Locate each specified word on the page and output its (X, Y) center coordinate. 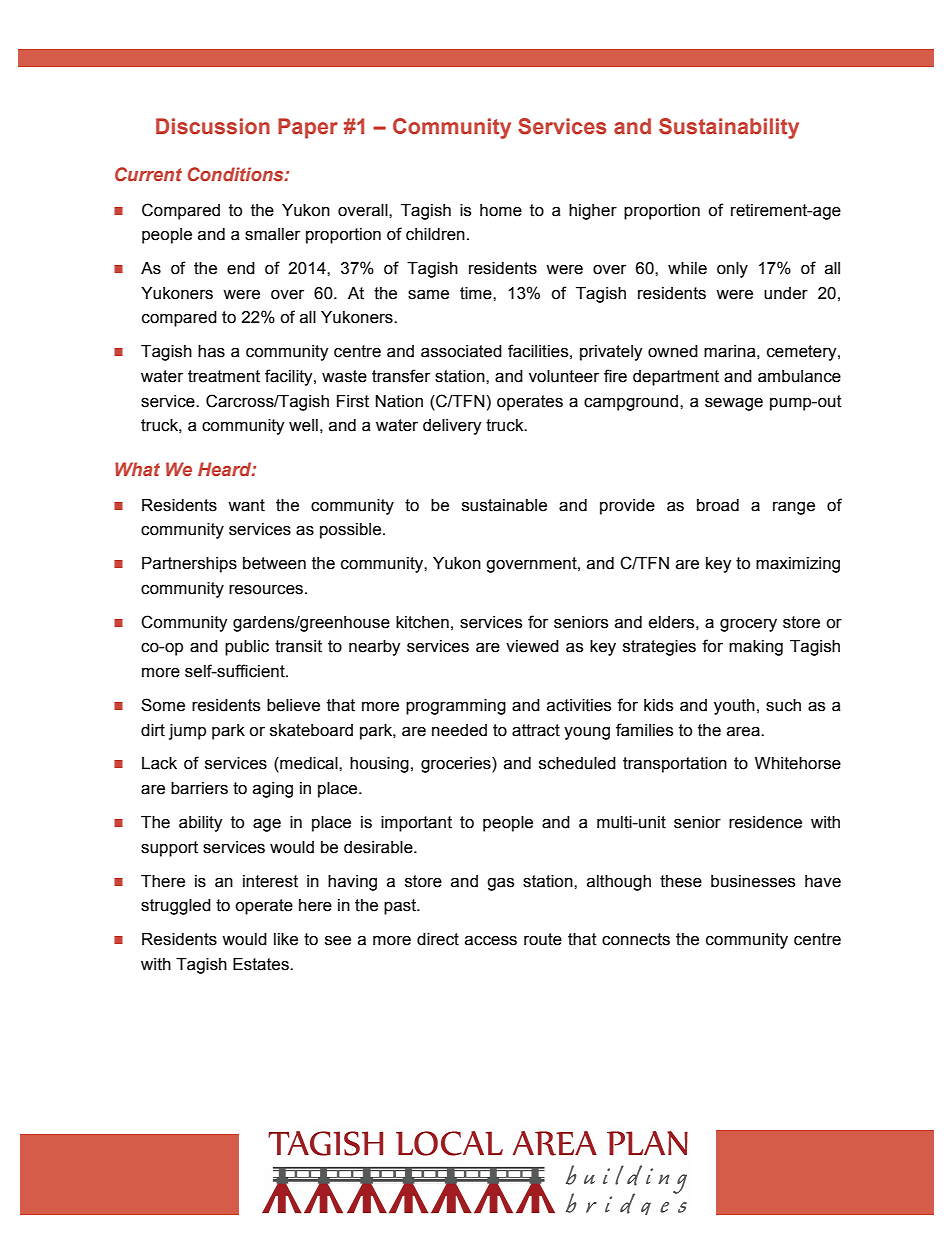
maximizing (798, 565)
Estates (262, 964)
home (501, 210)
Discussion (213, 126)
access (491, 941)
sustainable (504, 505)
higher (593, 212)
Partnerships (189, 565)
